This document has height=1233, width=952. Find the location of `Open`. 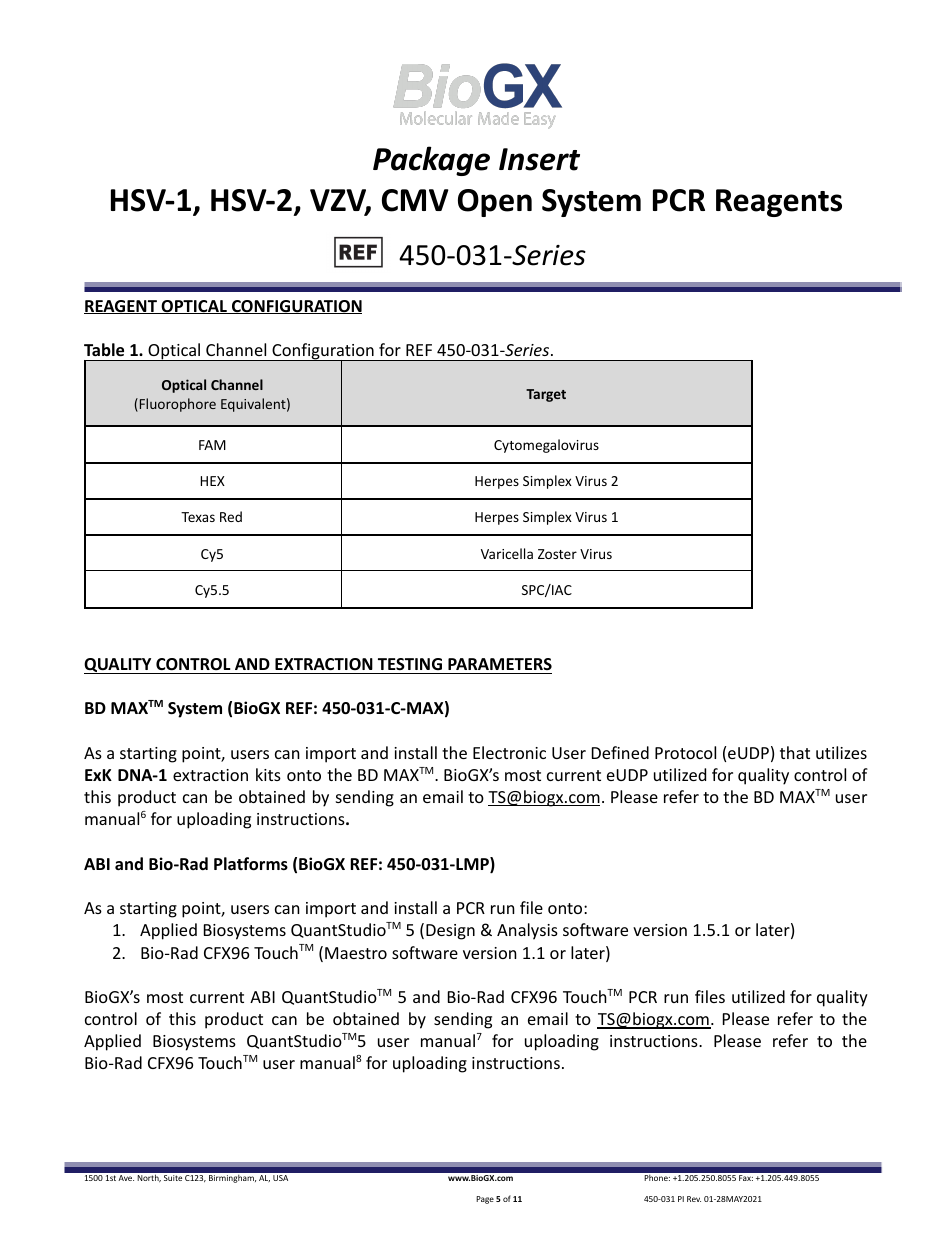

Open is located at coordinates (495, 203).
